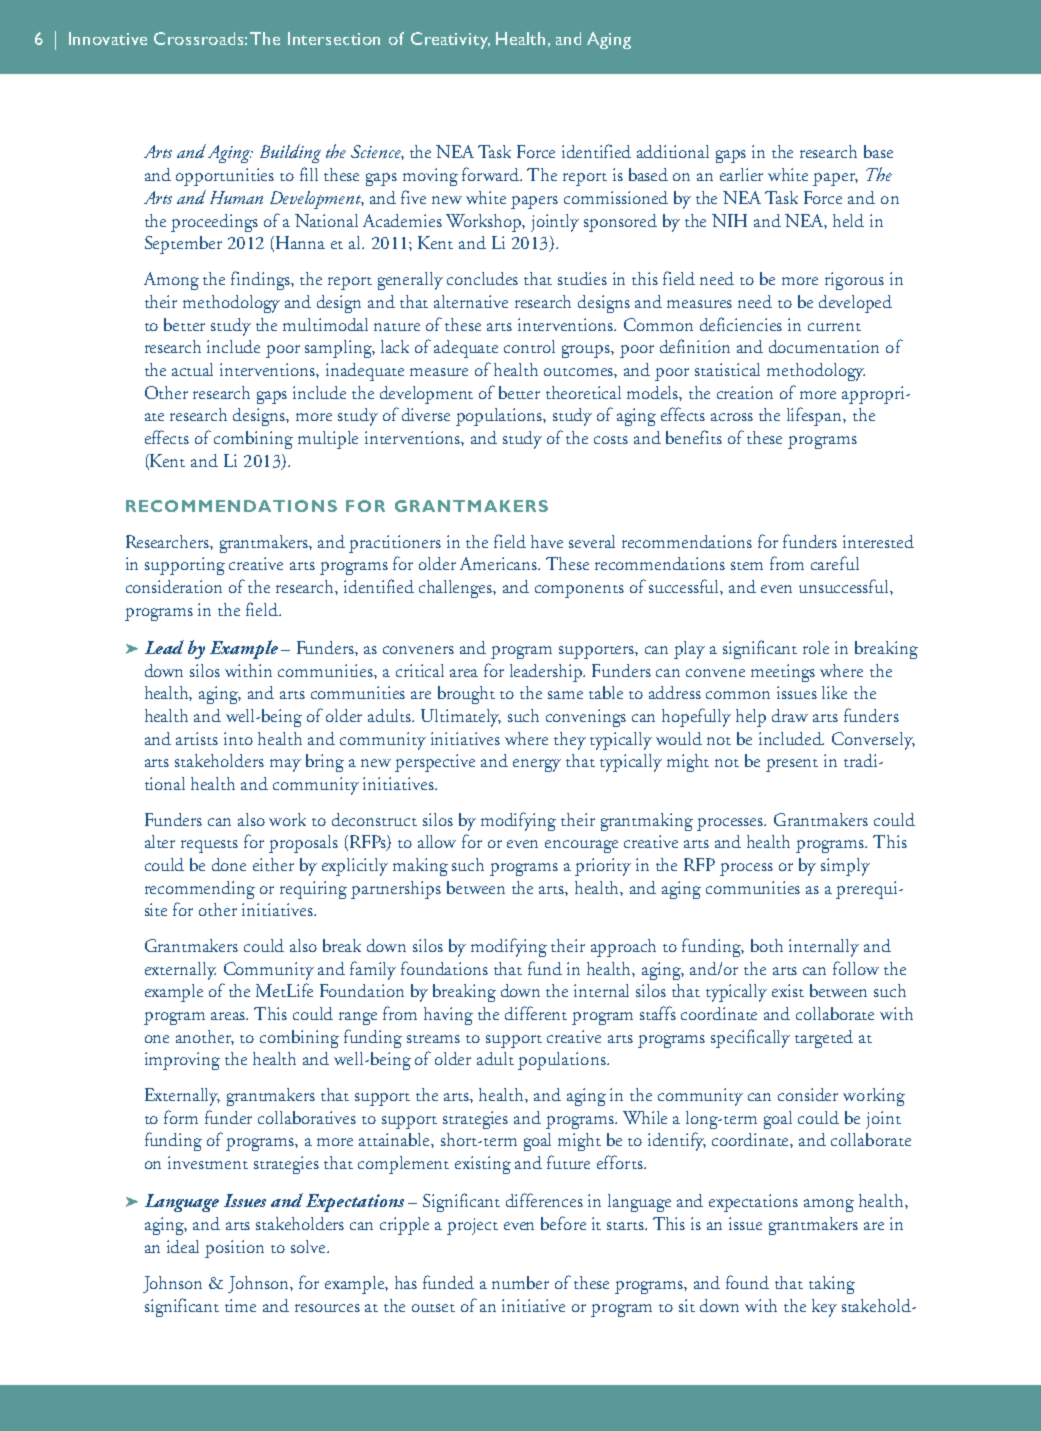 This document has height=1431, width=1041. What do you see at coordinates (536, 1013) in the document?
I see `different` at bounding box center [536, 1013].
